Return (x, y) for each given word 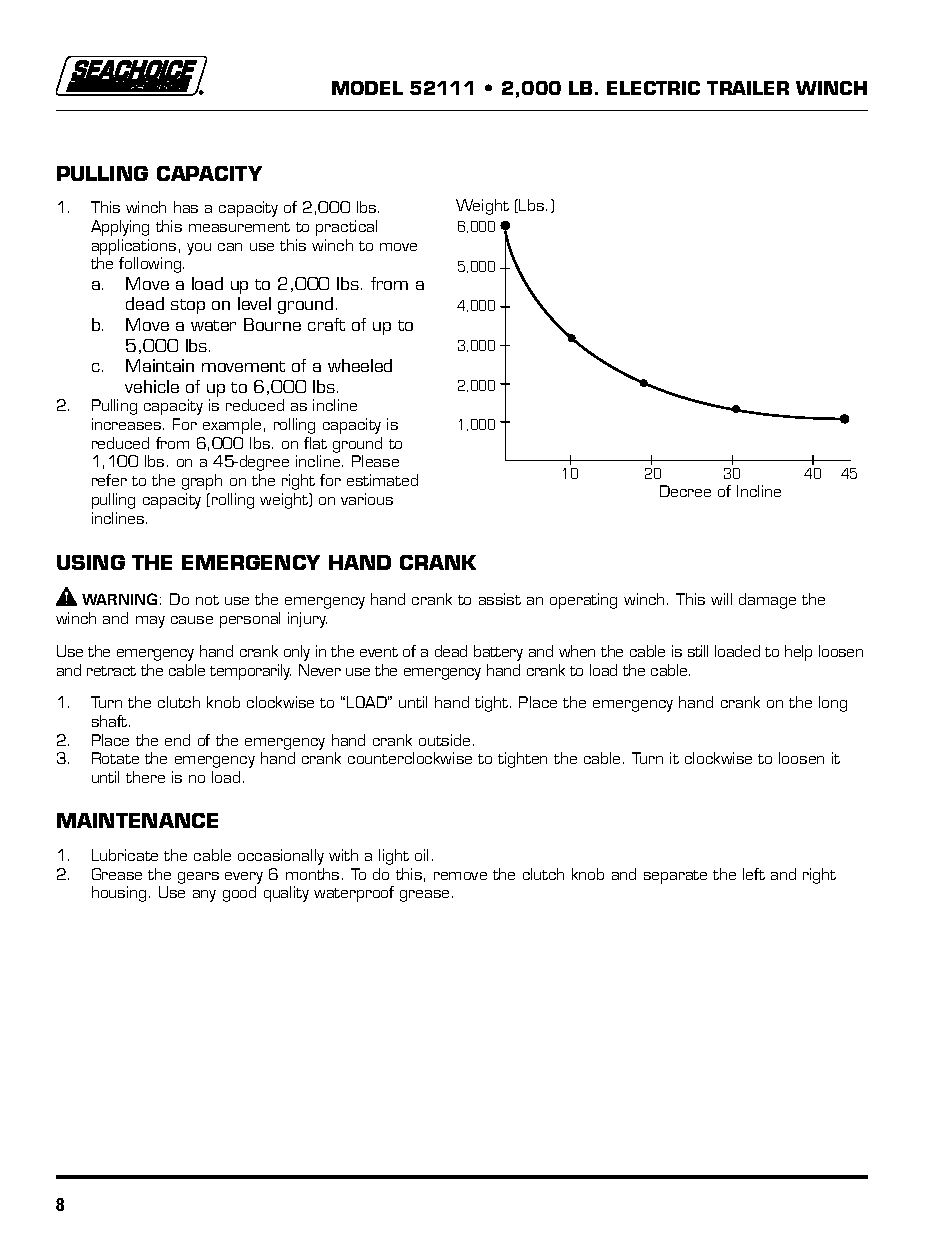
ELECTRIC (653, 88)
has (186, 207)
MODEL (367, 88)
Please (375, 461)
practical (346, 228)
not (207, 600)
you (199, 249)
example (232, 426)
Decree (685, 491)
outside (444, 740)
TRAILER (748, 88)
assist (500, 599)
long (833, 704)
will (721, 599)
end (177, 740)
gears (198, 878)
